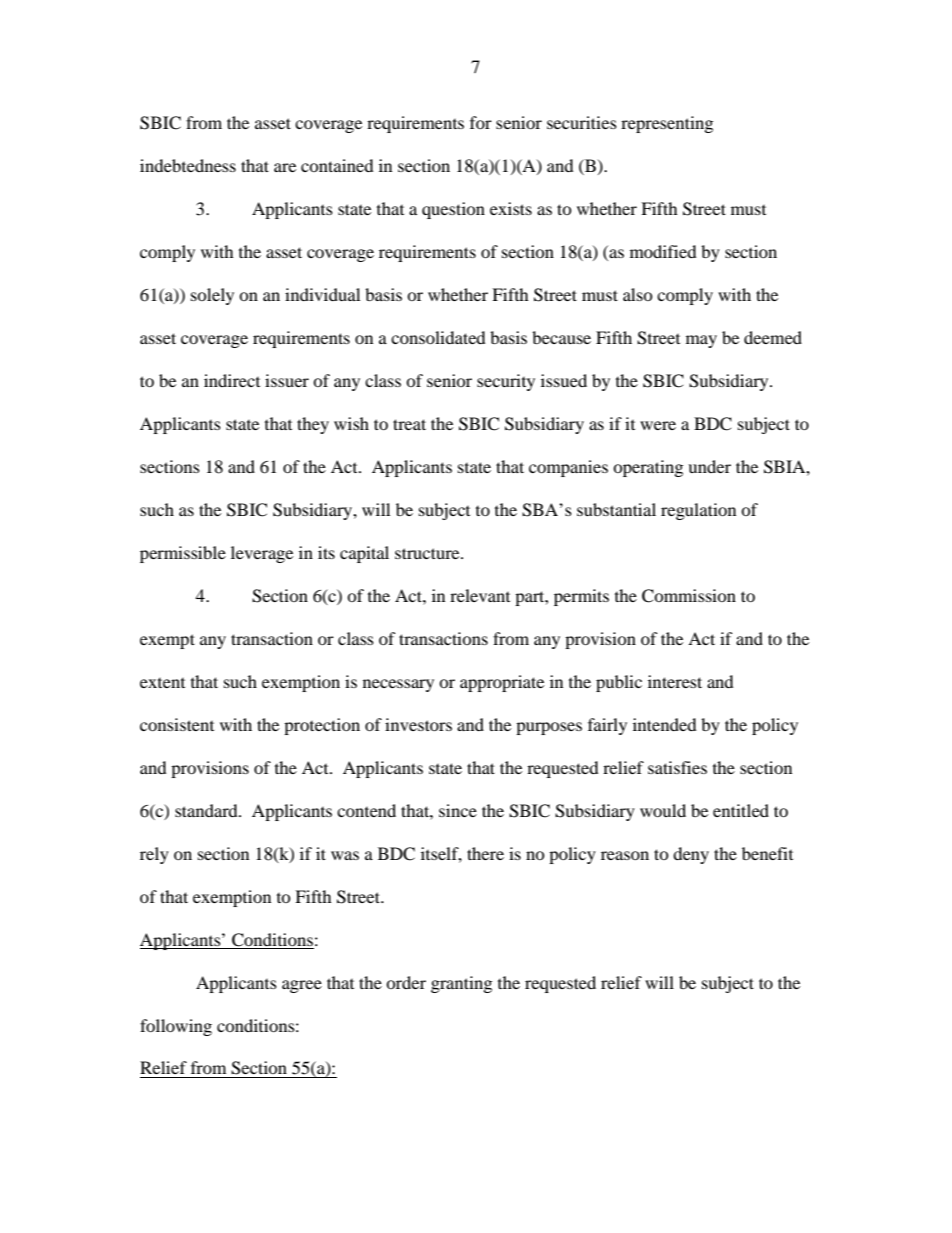 The image size is (952, 1233). Describe the element at coordinates (701, 341) in the document. I see `may` at that location.
